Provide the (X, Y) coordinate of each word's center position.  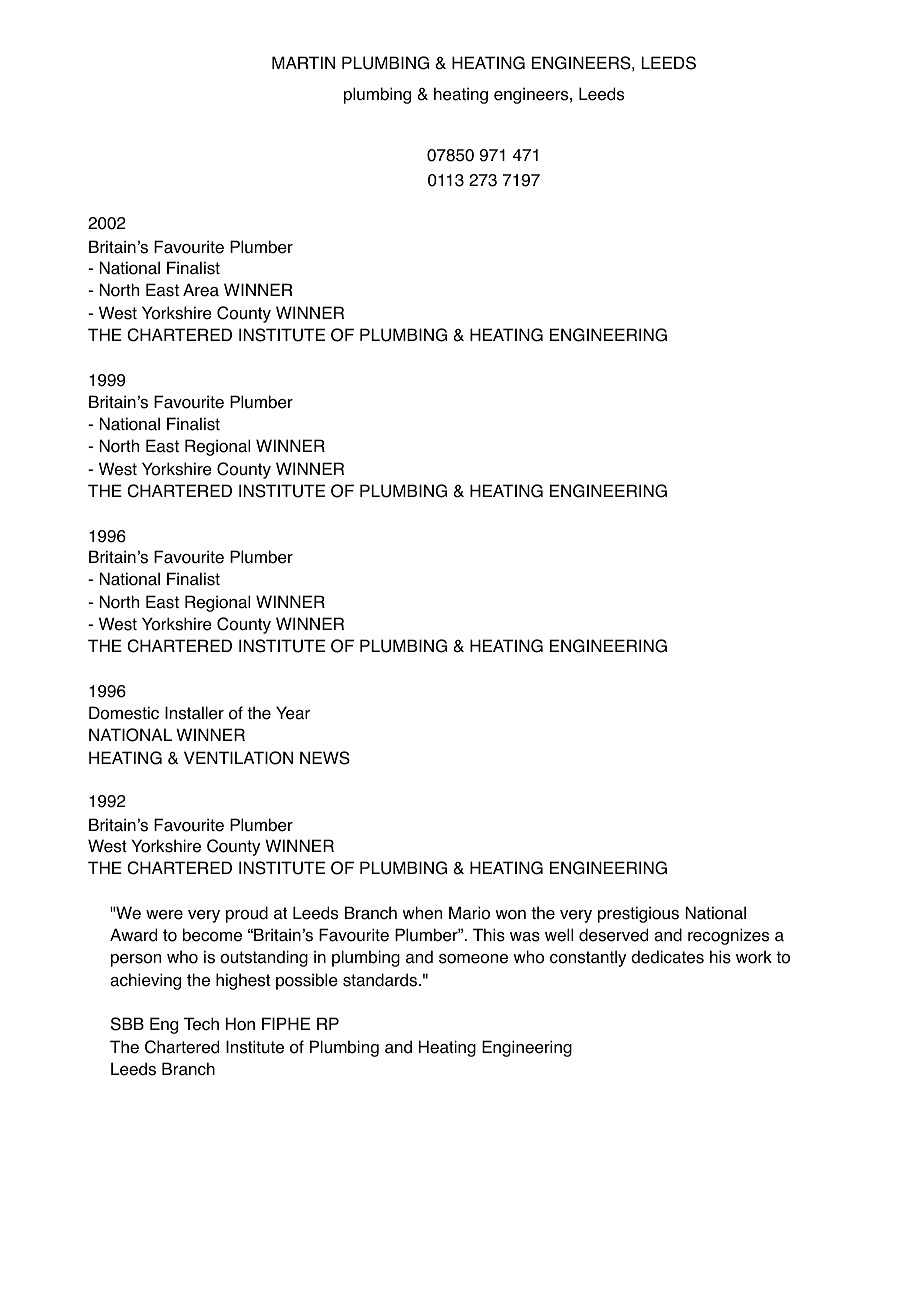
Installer (194, 713)
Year (293, 713)
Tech (201, 1024)
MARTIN (303, 62)
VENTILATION (238, 758)
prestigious (638, 914)
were (164, 915)
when (422, 913)
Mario (469, 913)
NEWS (325, 758)
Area (201, 290)
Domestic (124, 713)
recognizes (728, 936)
